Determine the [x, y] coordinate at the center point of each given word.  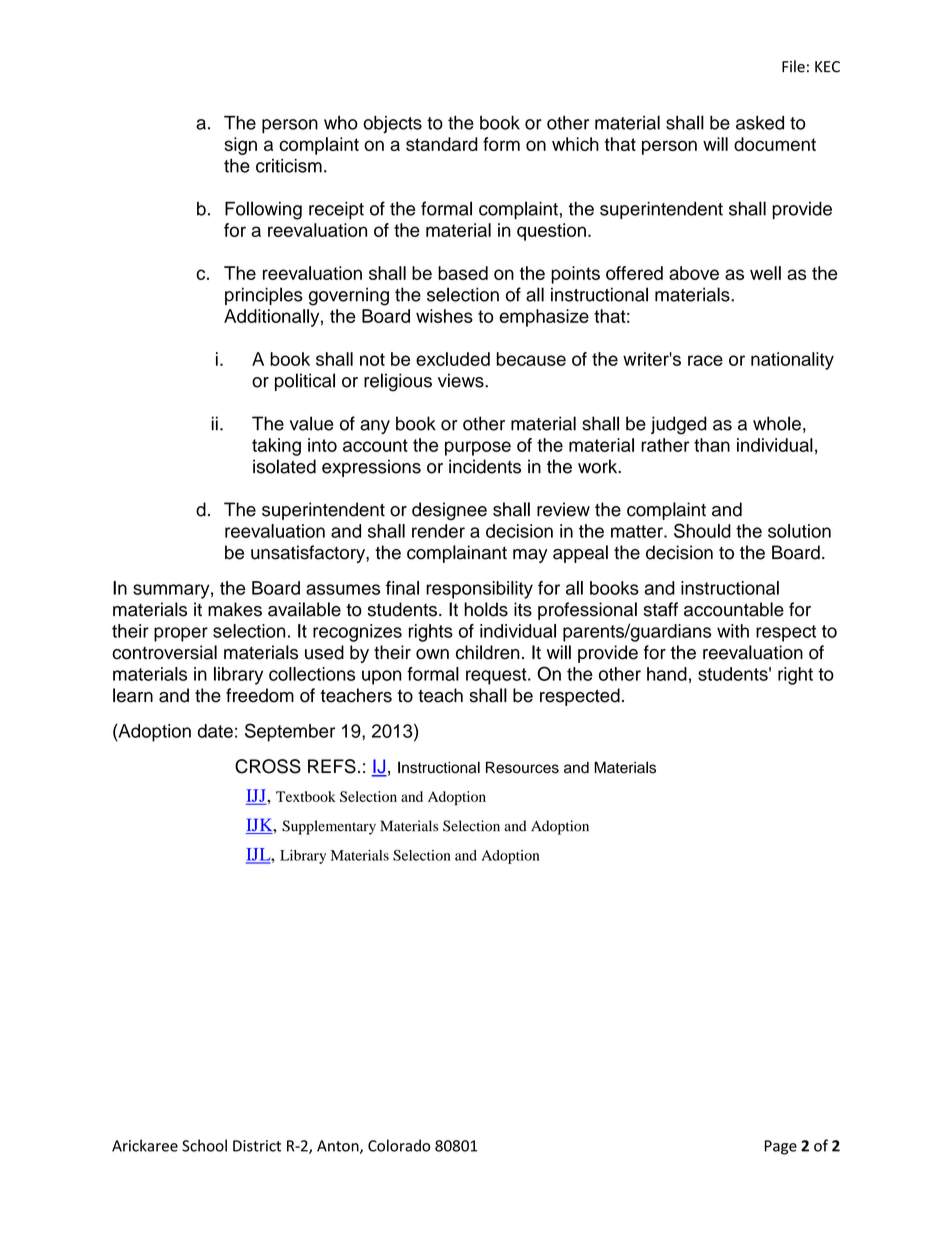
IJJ [257, 796]
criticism [289, 166]
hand [667, 674]
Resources [522, 767]
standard [442, 144]
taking [276, 447]
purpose [478, 448]
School [204, 1145]
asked [760, 123]
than [712, 445]
